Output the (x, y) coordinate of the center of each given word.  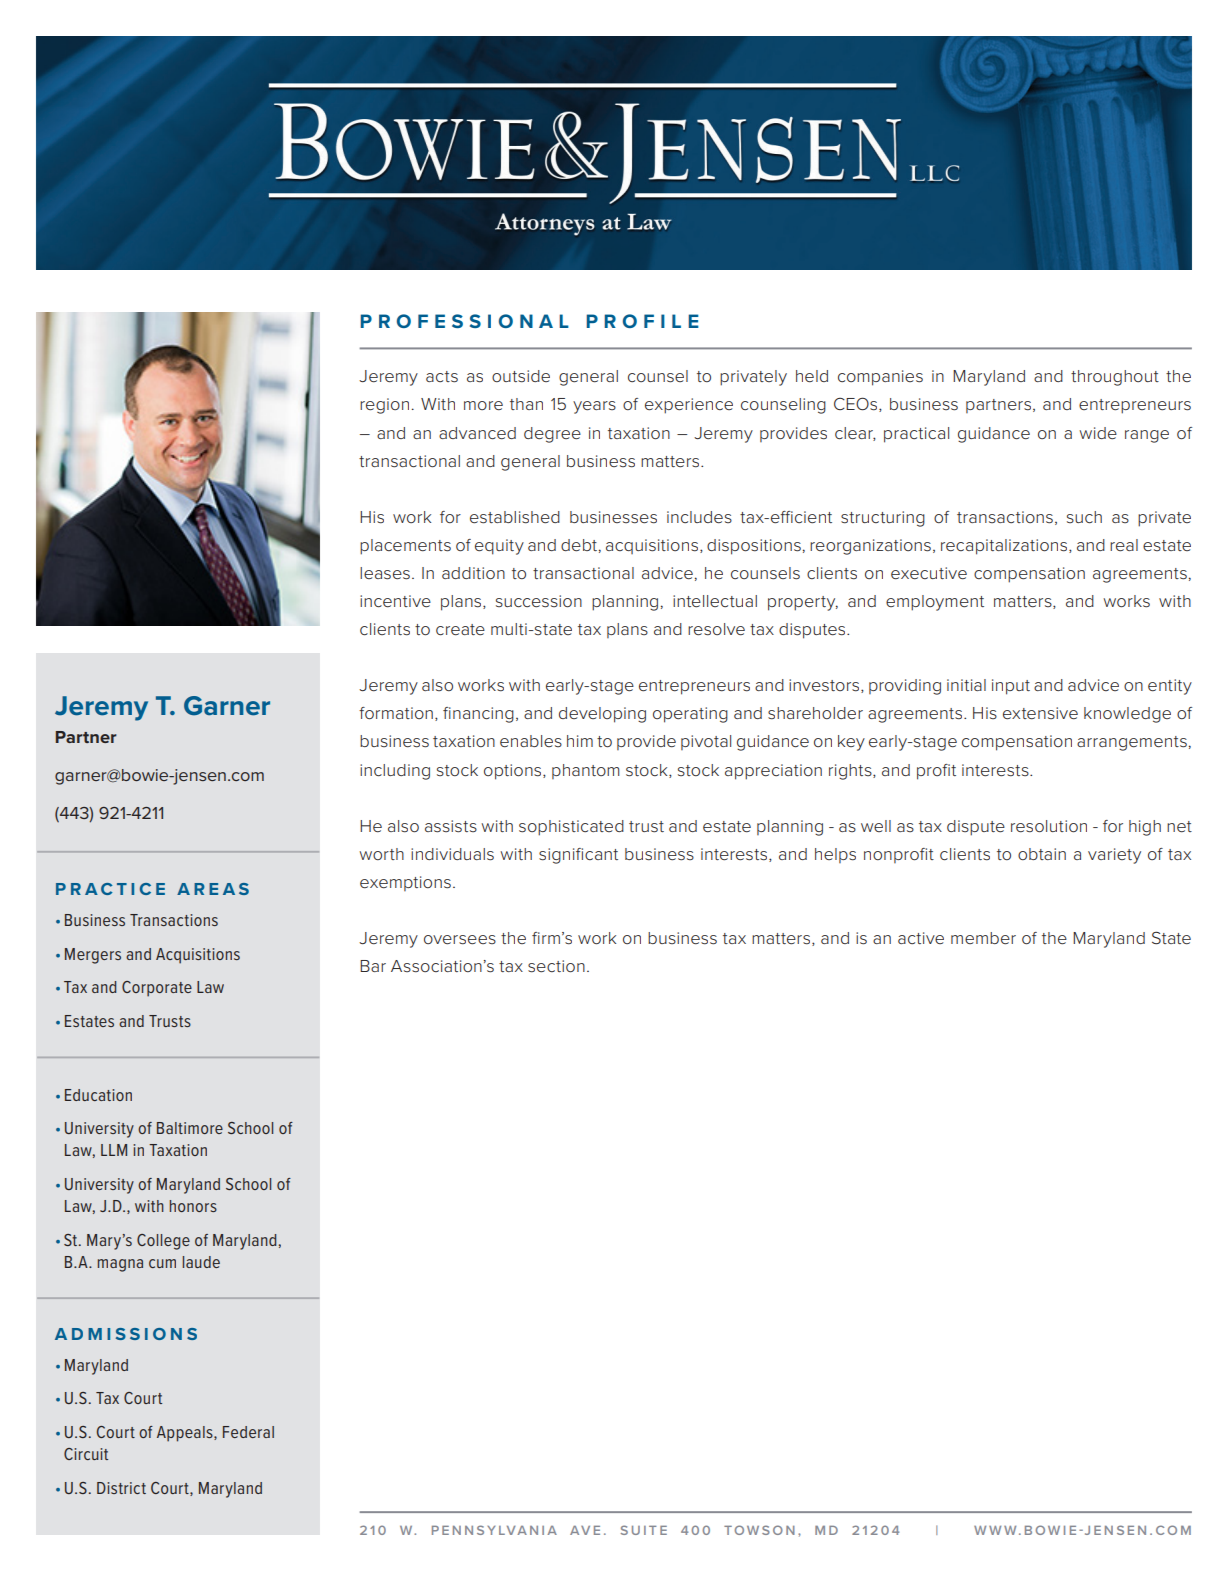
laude (201, 1262)
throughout (1115, 378)
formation (396, 713)
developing (602, 715)
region (384, 406)
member (983, 938)
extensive (1040, 713)
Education (98, 1095)
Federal (248, 1432)
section (556, 966)
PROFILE (642, 321)
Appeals (186, 1434)
